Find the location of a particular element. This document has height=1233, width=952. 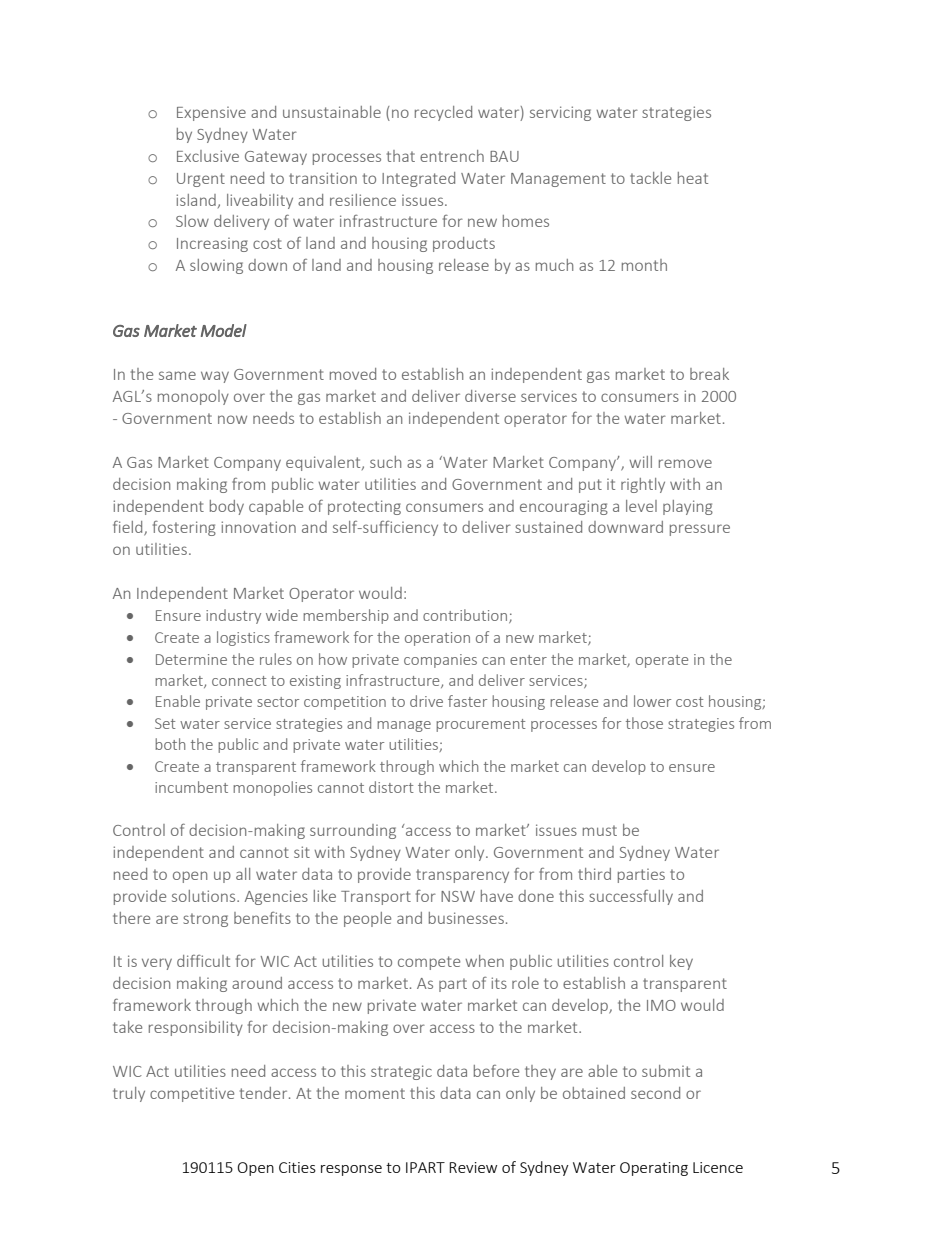

competitive is located at coordinates (192, 1094).
